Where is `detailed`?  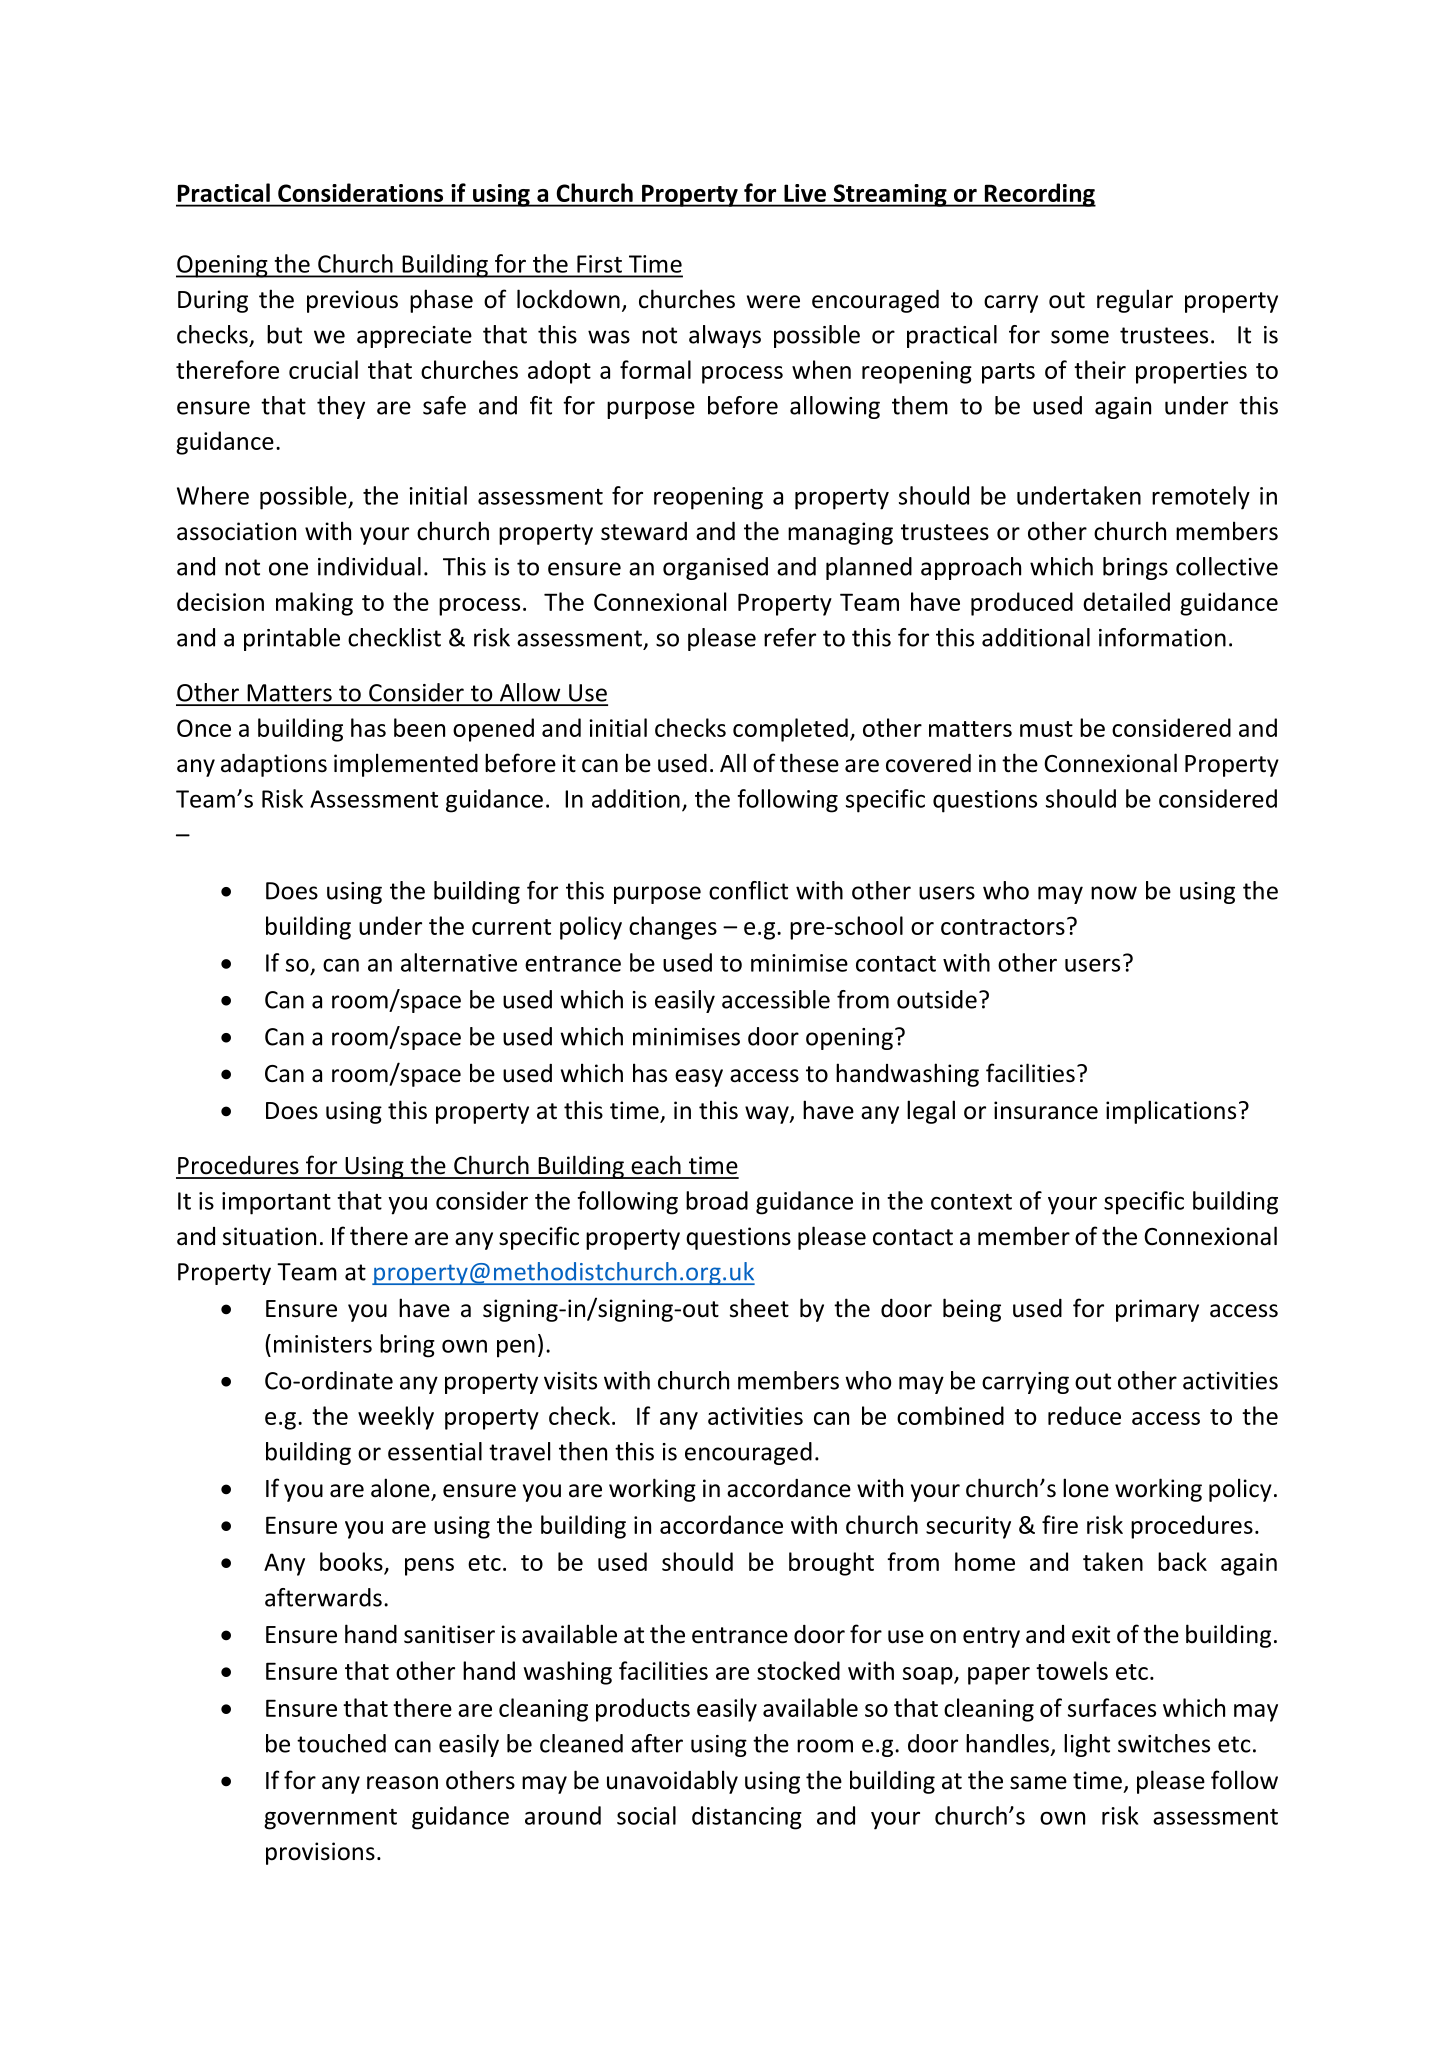
detailed is located at coordinates (1126, 601).
